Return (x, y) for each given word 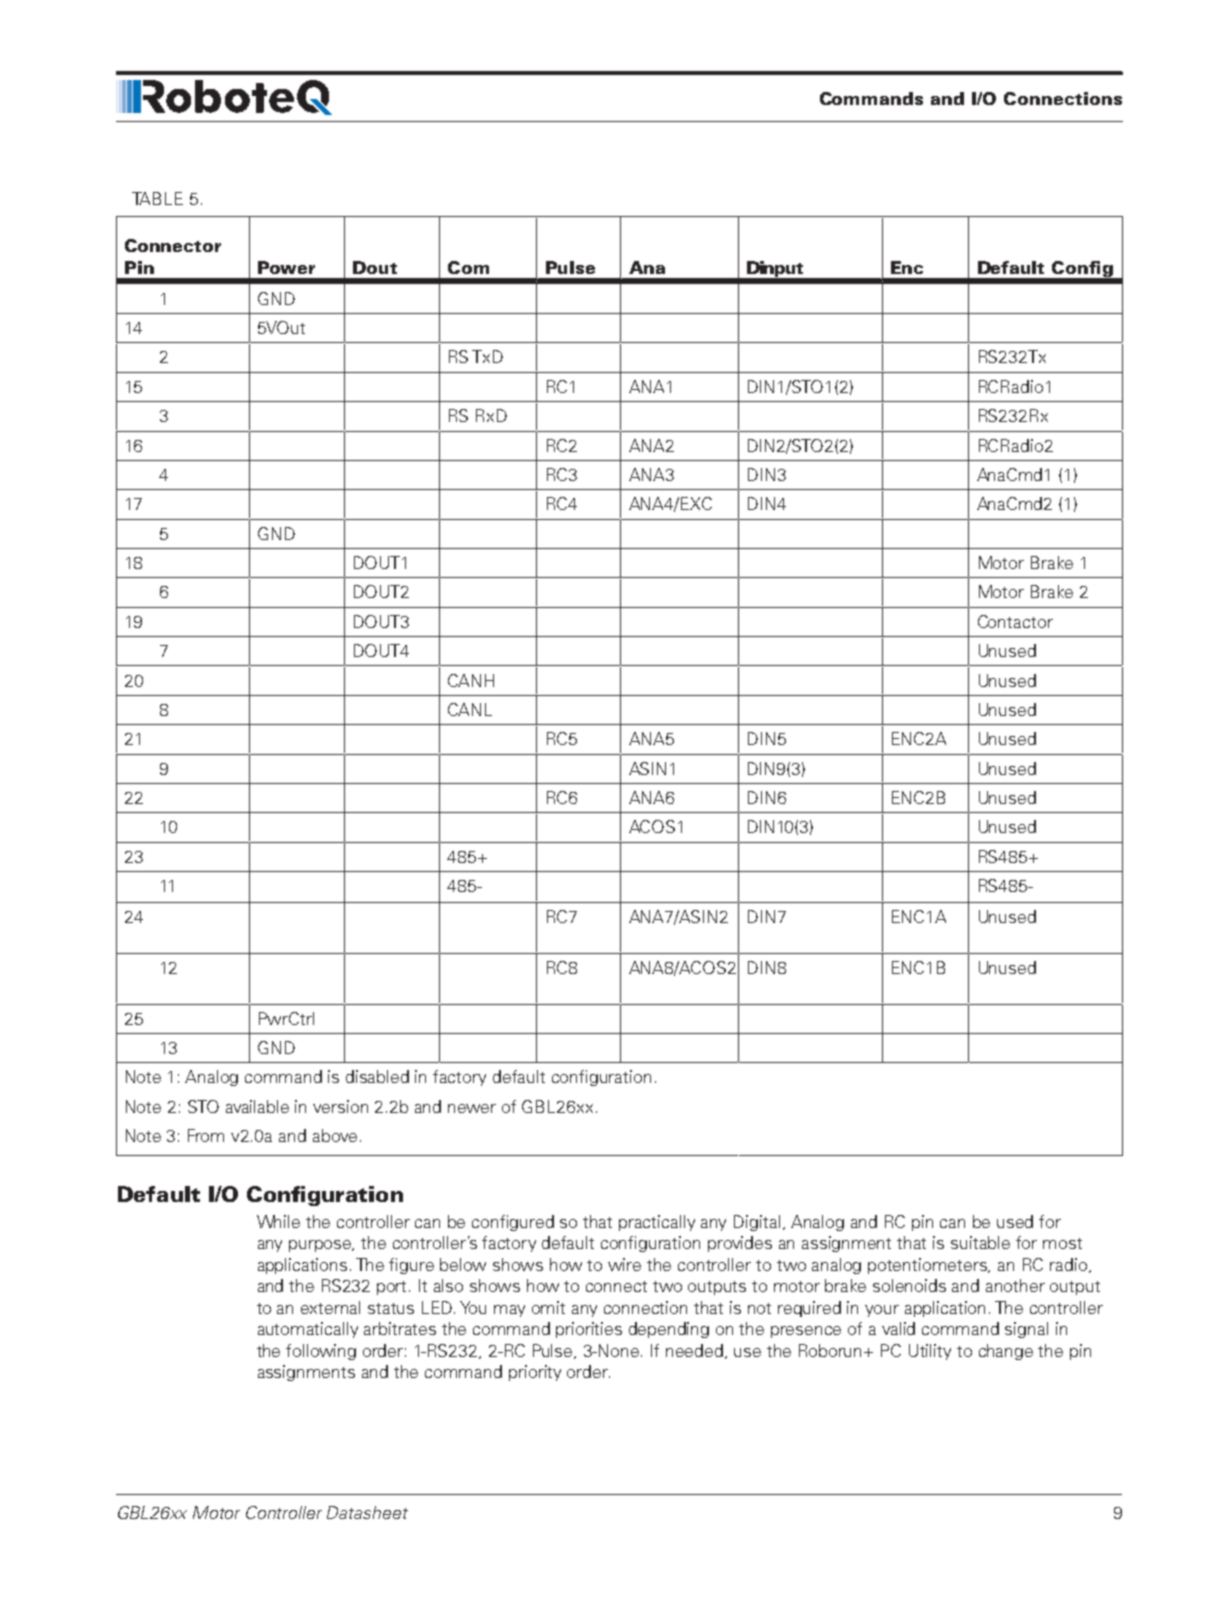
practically (657, 1223)
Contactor (1015, 621)
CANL (470, 709)
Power (286, 267)
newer (472, 1108)
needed (696, 1351)
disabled (377, 1076)
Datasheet (367, 1512)
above (335, 1135)
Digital (757, 1223)
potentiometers (929, 1266)
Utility (930, 1352)
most (1062, 1243)
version (340, 1106)
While (278, 1221)
